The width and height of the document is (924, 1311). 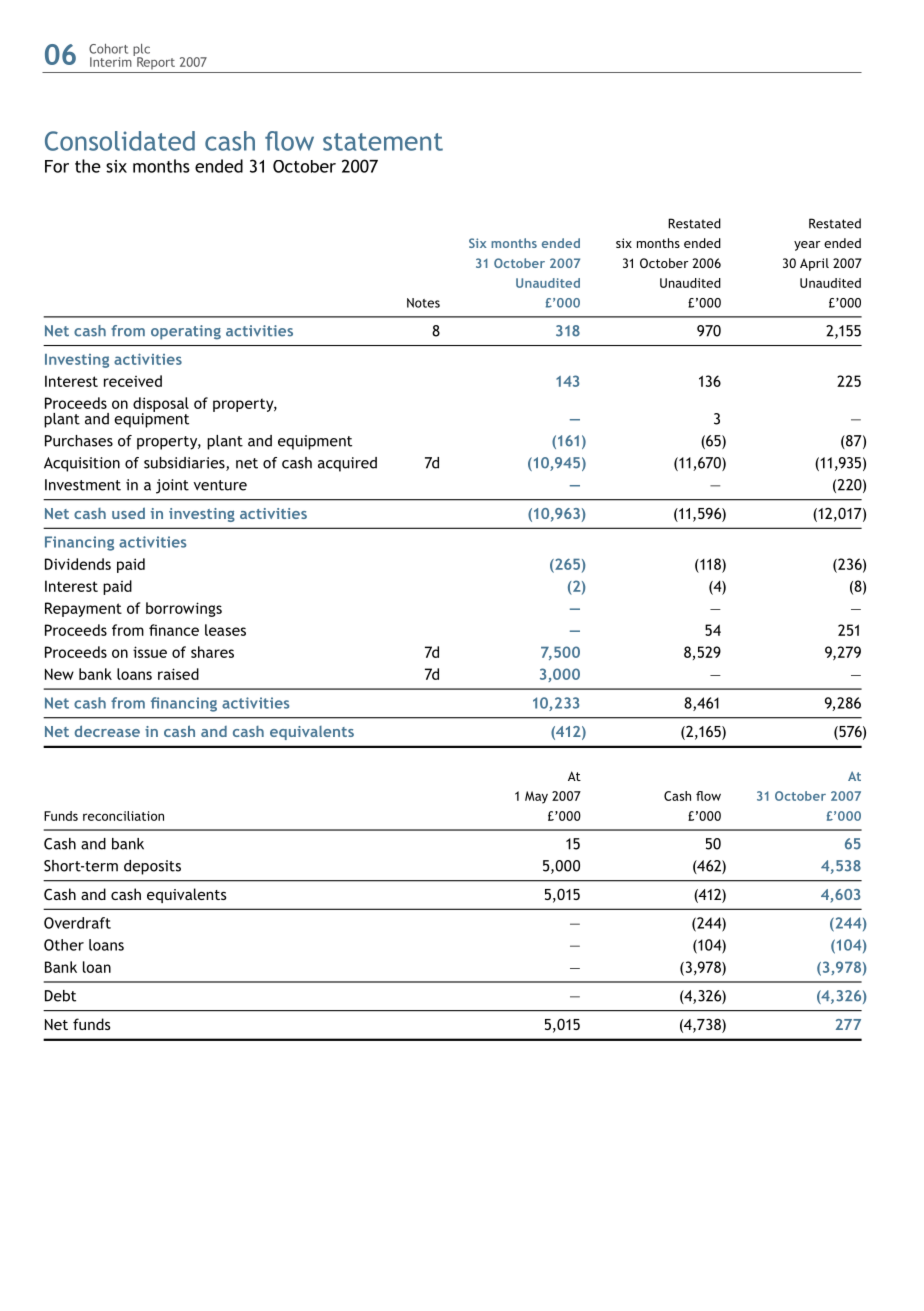 I want to click on shares, so click(x=212, y=652).
